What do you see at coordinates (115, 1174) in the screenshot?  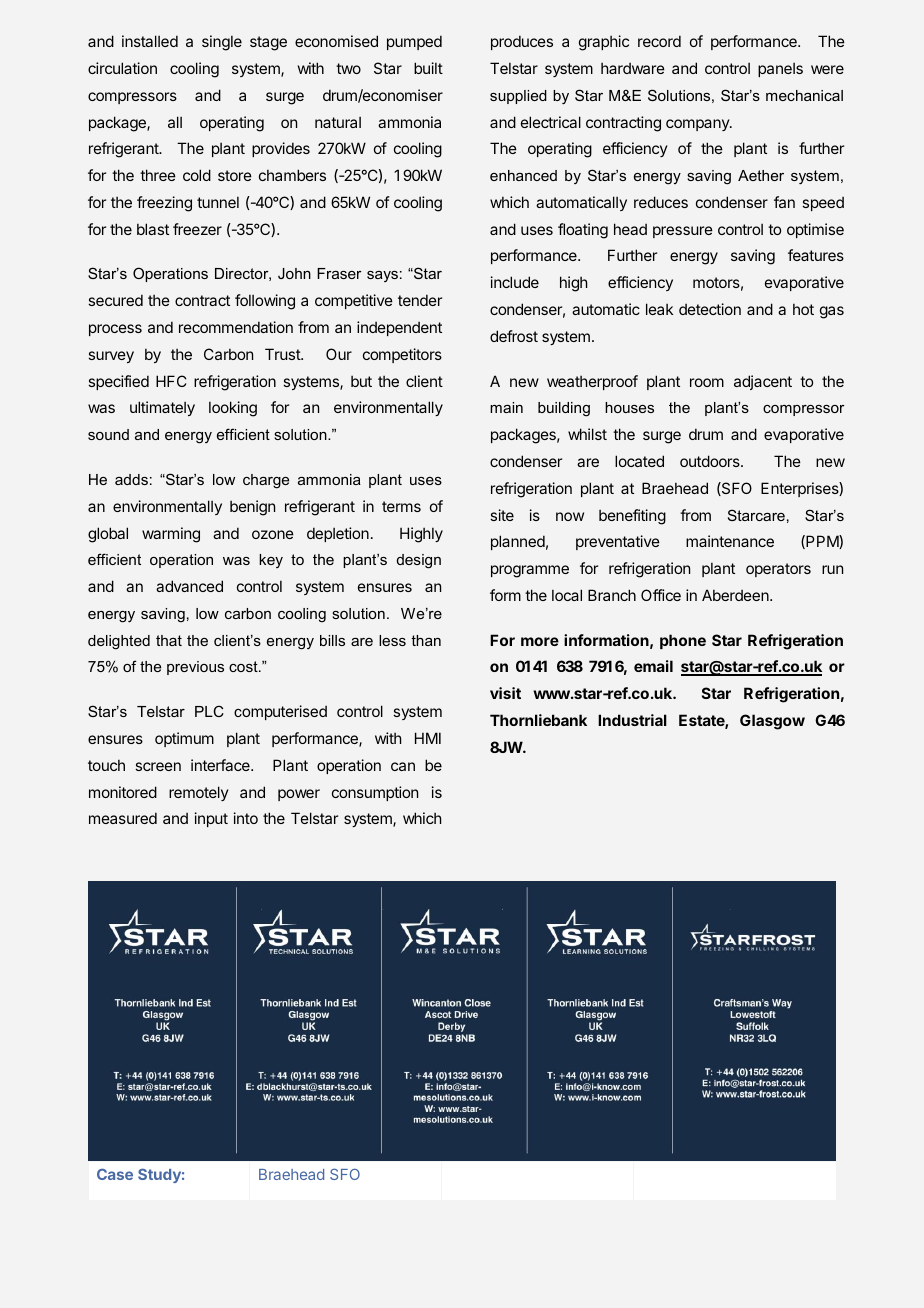 I see `Case` at bounding box center [115, 1174].
